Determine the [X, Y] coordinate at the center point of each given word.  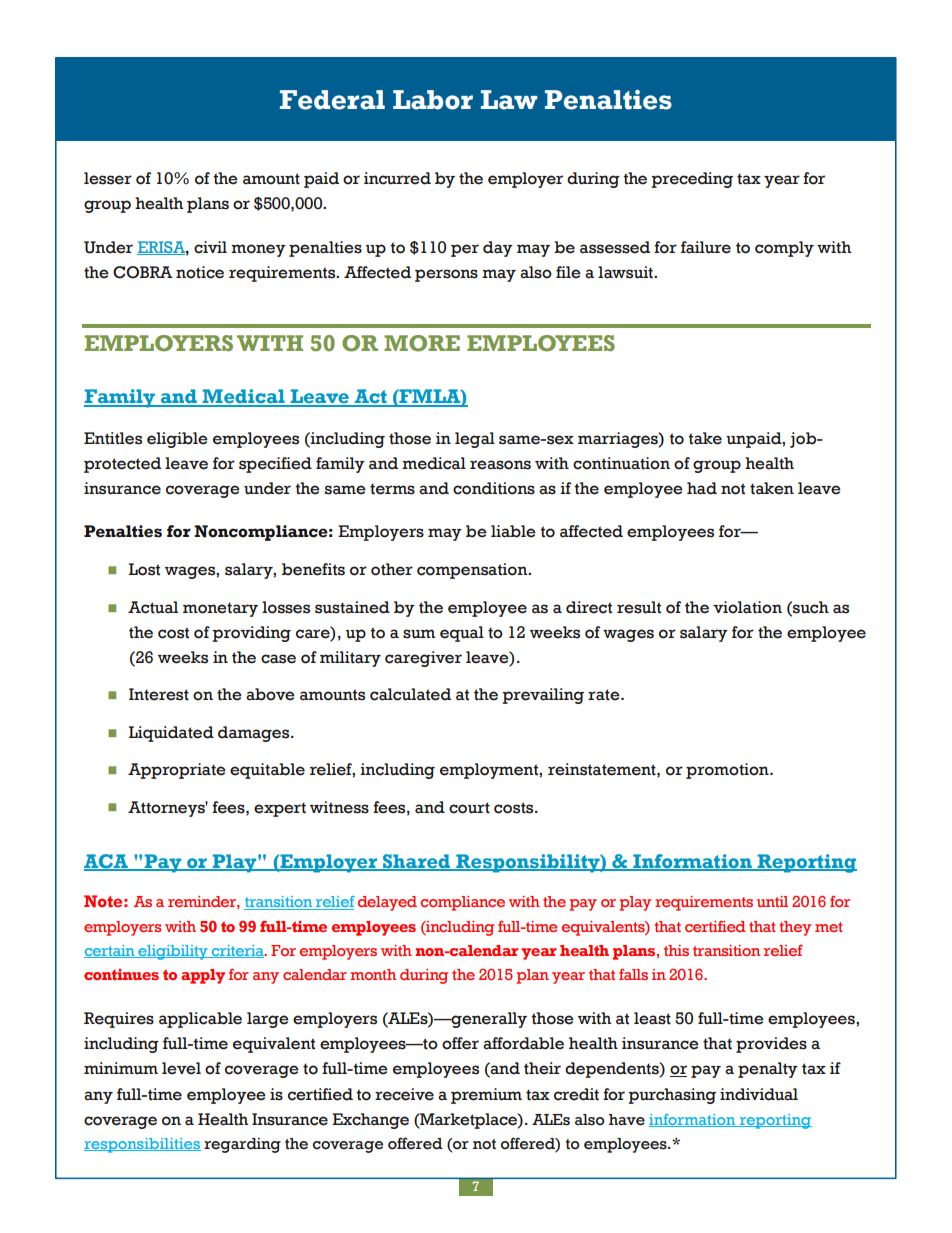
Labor [433, 100]
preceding [692, 180]
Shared [417, 862]
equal [462, 634]
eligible [177, 440]
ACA [107, 862]
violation [747, 607]
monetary [220, 609]
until [772, 901]
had [702, 488]
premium [486, 1096]
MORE [422, 343]
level [181, 1068]
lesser [108, 178]
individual [759, 1094]
